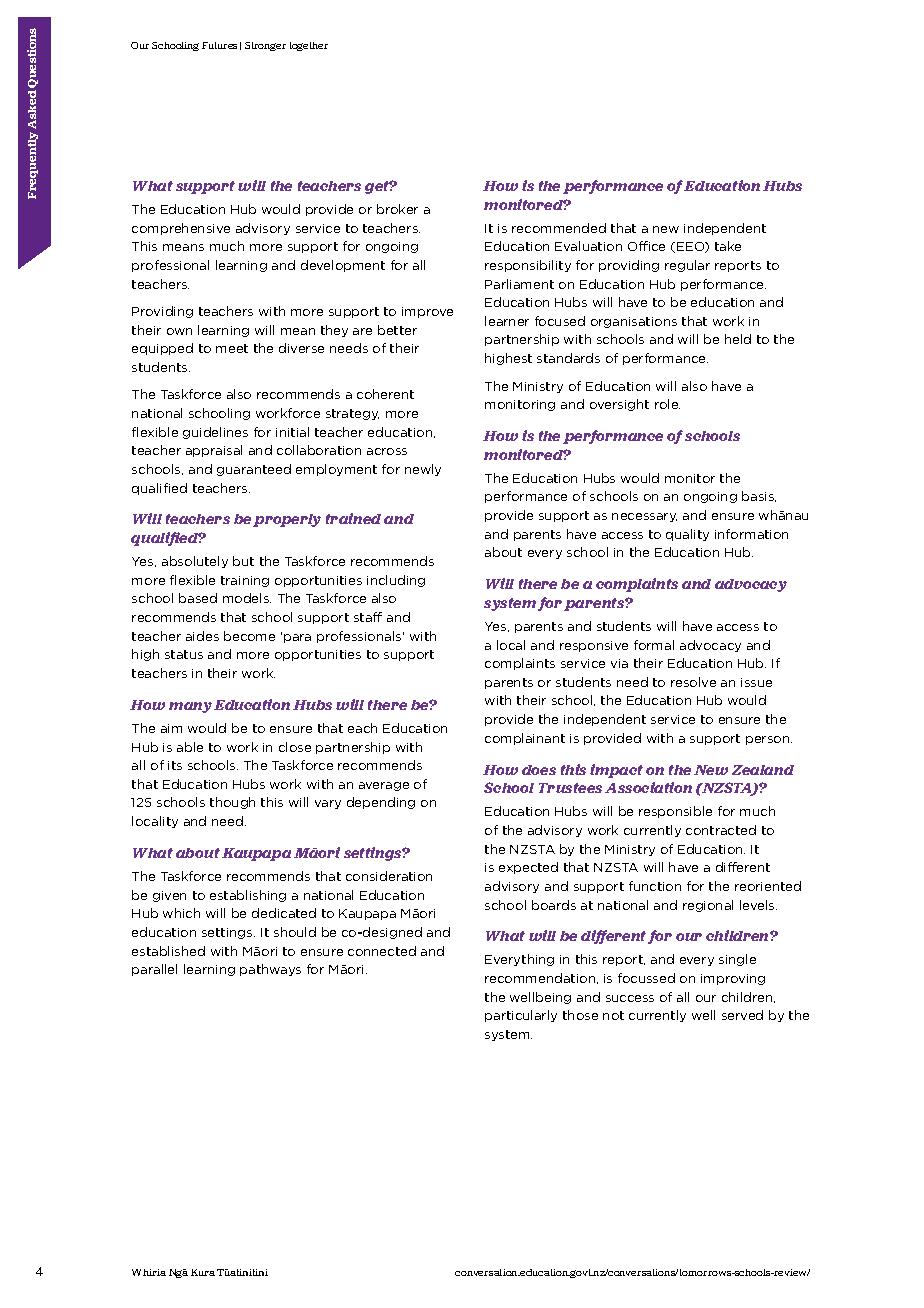 This image has width=924, height=1308. I want to click on particularly, so click(521, 1016).
